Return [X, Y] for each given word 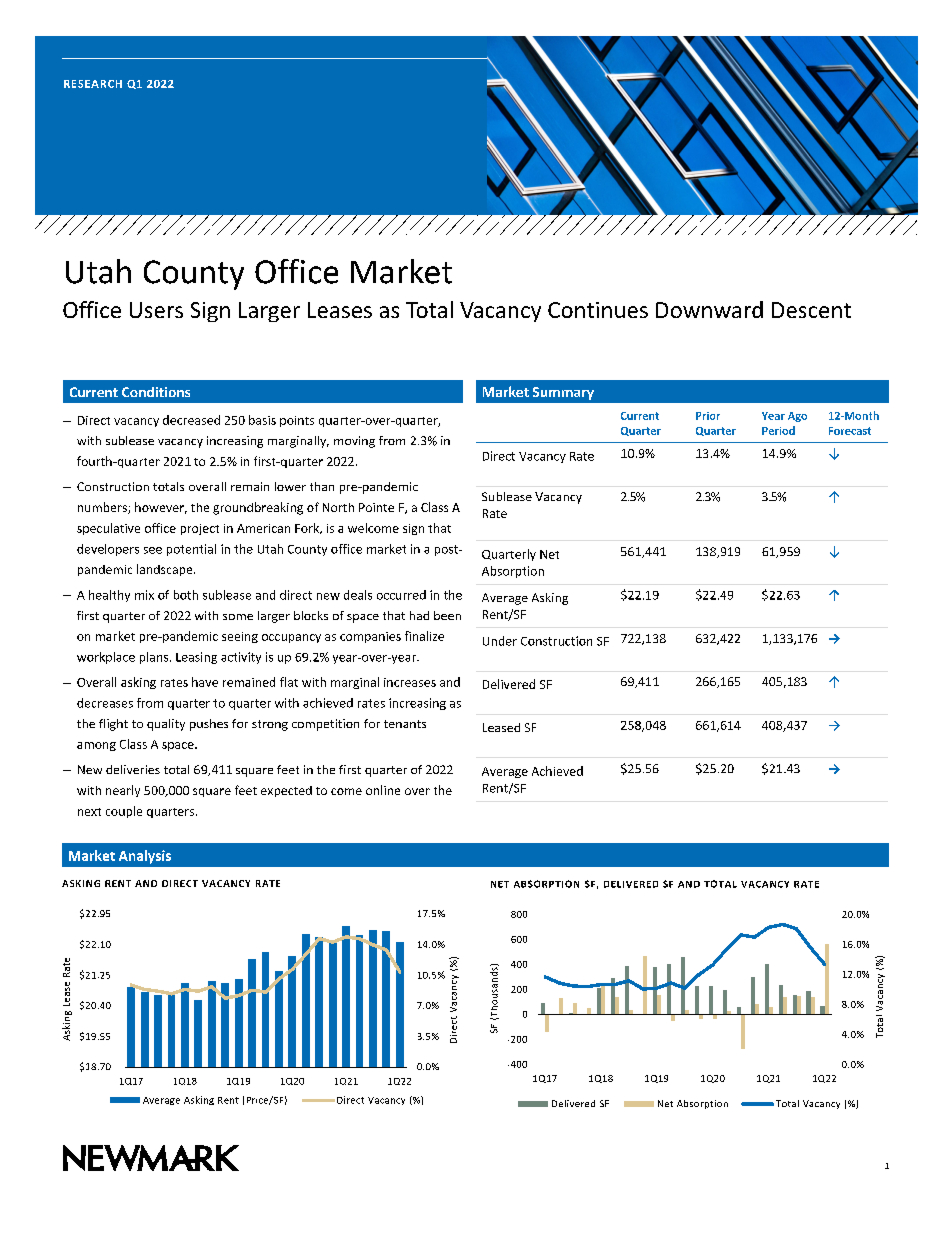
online [383, 790]
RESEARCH [93, 84]
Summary [563, 393]
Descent [811, 310]
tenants [405, 724]
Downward [709, 309]
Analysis [145, 857]
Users [156, 310]
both [186, 595]
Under [500, 641]
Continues [598, 310]
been [447, 615]
